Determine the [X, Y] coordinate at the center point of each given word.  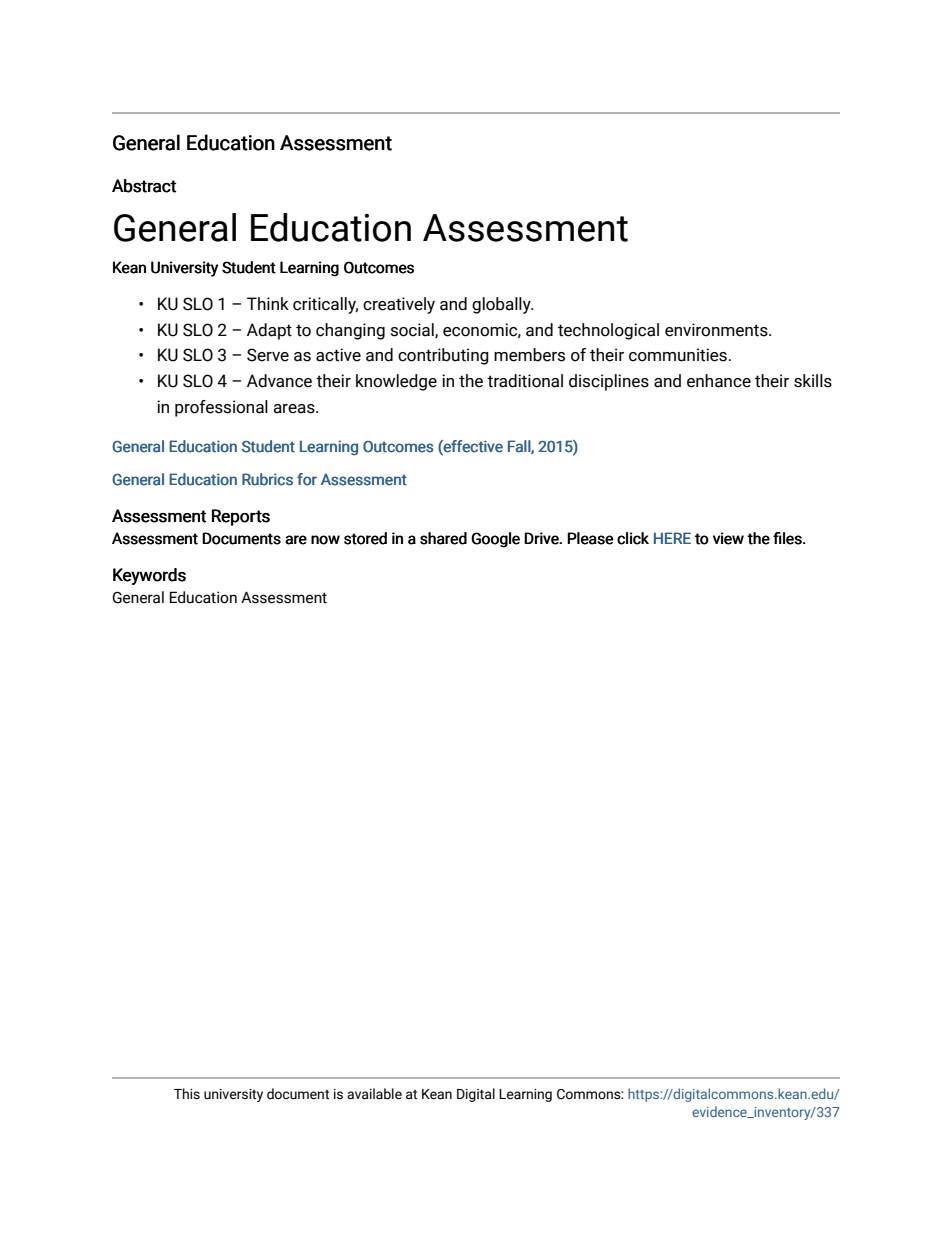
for [307, 479]
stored [365, 538]
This [187, 1094]
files [788, 538]
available [374, 1094]
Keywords [149, 576]
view [728, 538]
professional [221, 408]
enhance [719, 381]
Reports [241, 517]
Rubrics [267, 479]
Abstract [144, 186]
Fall [520, 447]
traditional [525, 381]
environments [717, 330]
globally [502, 305]
